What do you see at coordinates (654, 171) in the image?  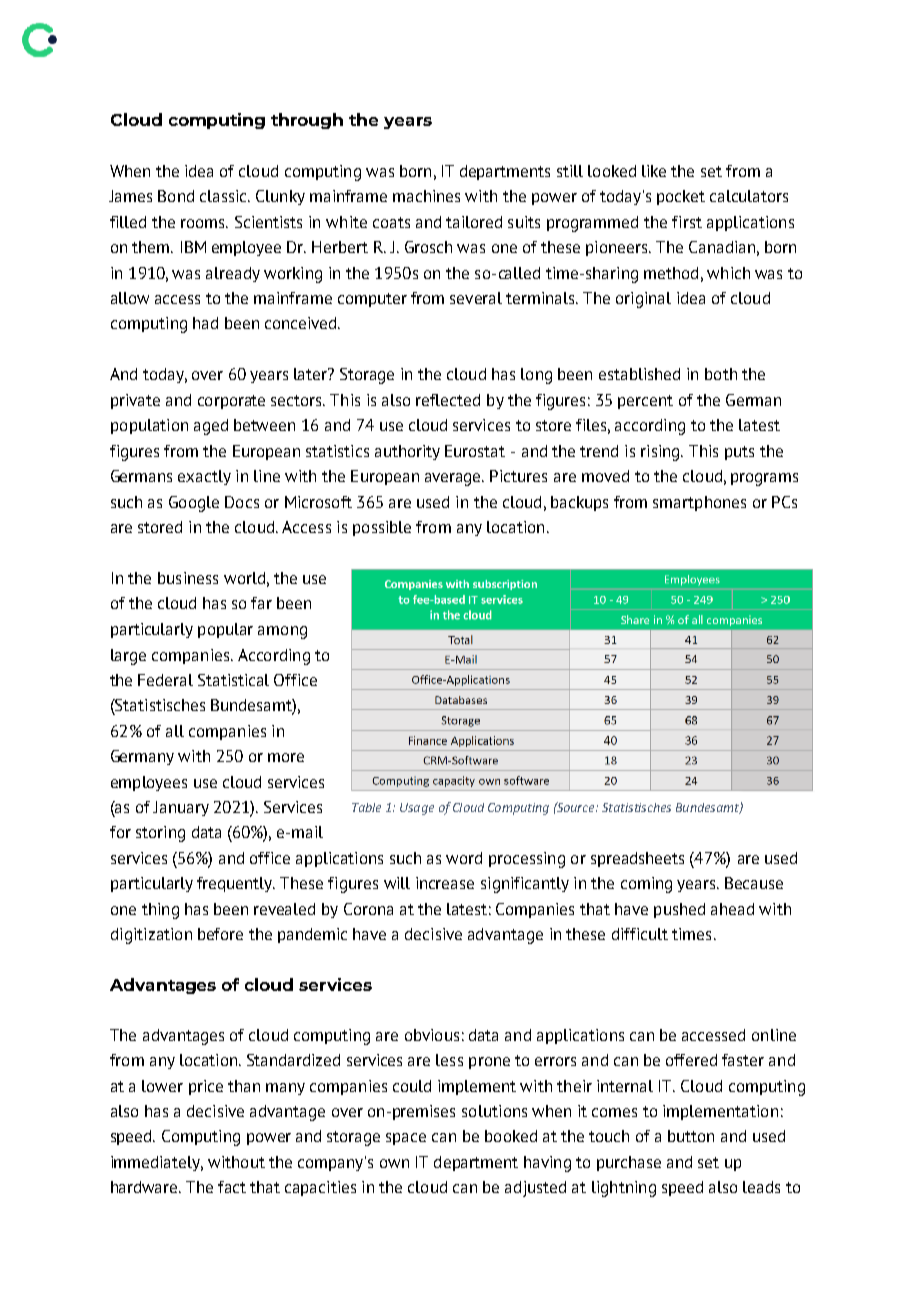 I see `like` at bounding box center [654, 171].
